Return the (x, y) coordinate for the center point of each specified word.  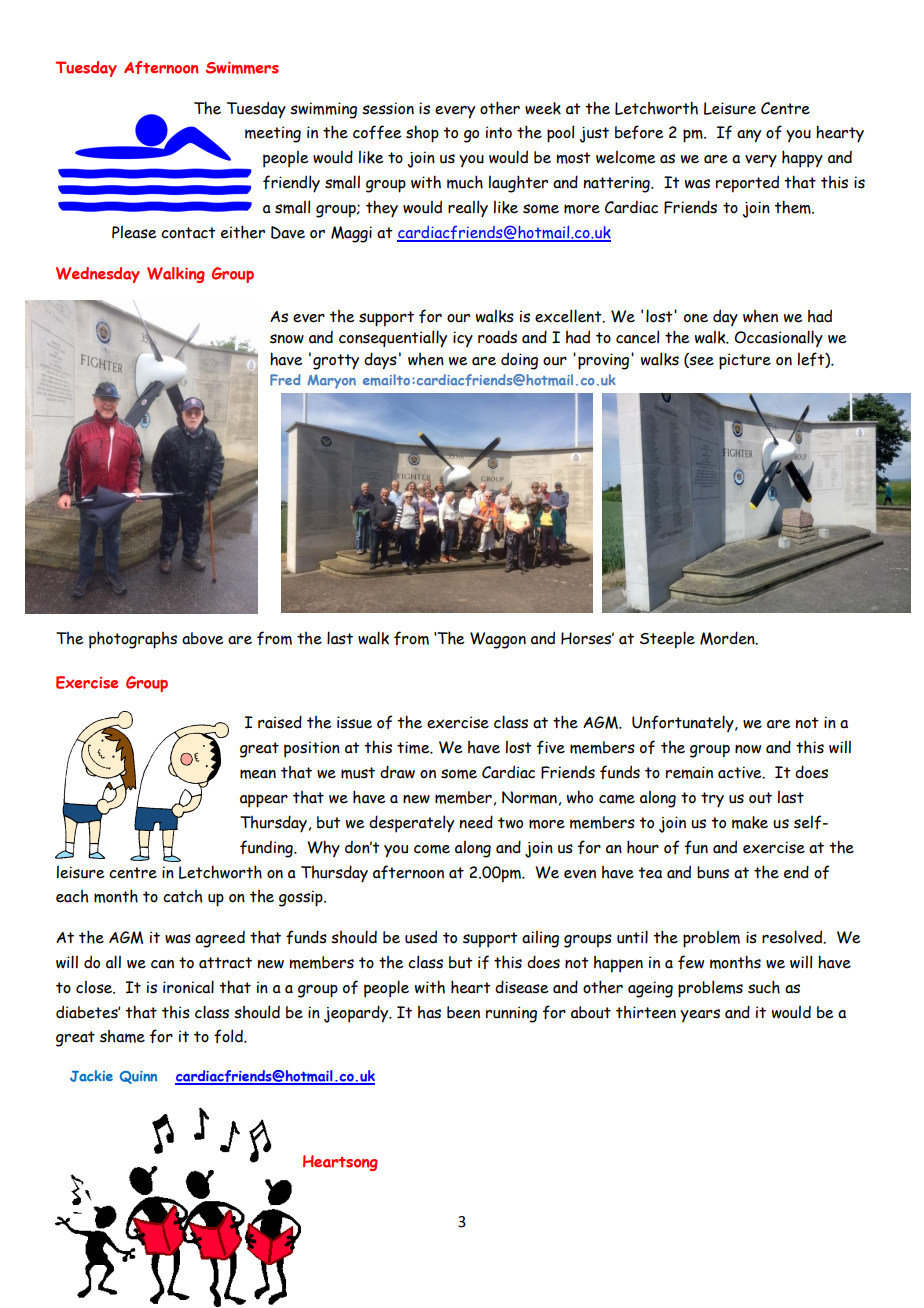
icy (463, 339)
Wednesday (98, 275)
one (696, 318)
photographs (133, 640)
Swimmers (242, 67)
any (749, 136)
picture (745, 361)
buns (713, 872)
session (388, 108)
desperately (411, 824)
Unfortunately (684, 723)
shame (122, 1036)
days (380, 361)
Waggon (498, 640)
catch (183, 896)
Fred (285, 380)
